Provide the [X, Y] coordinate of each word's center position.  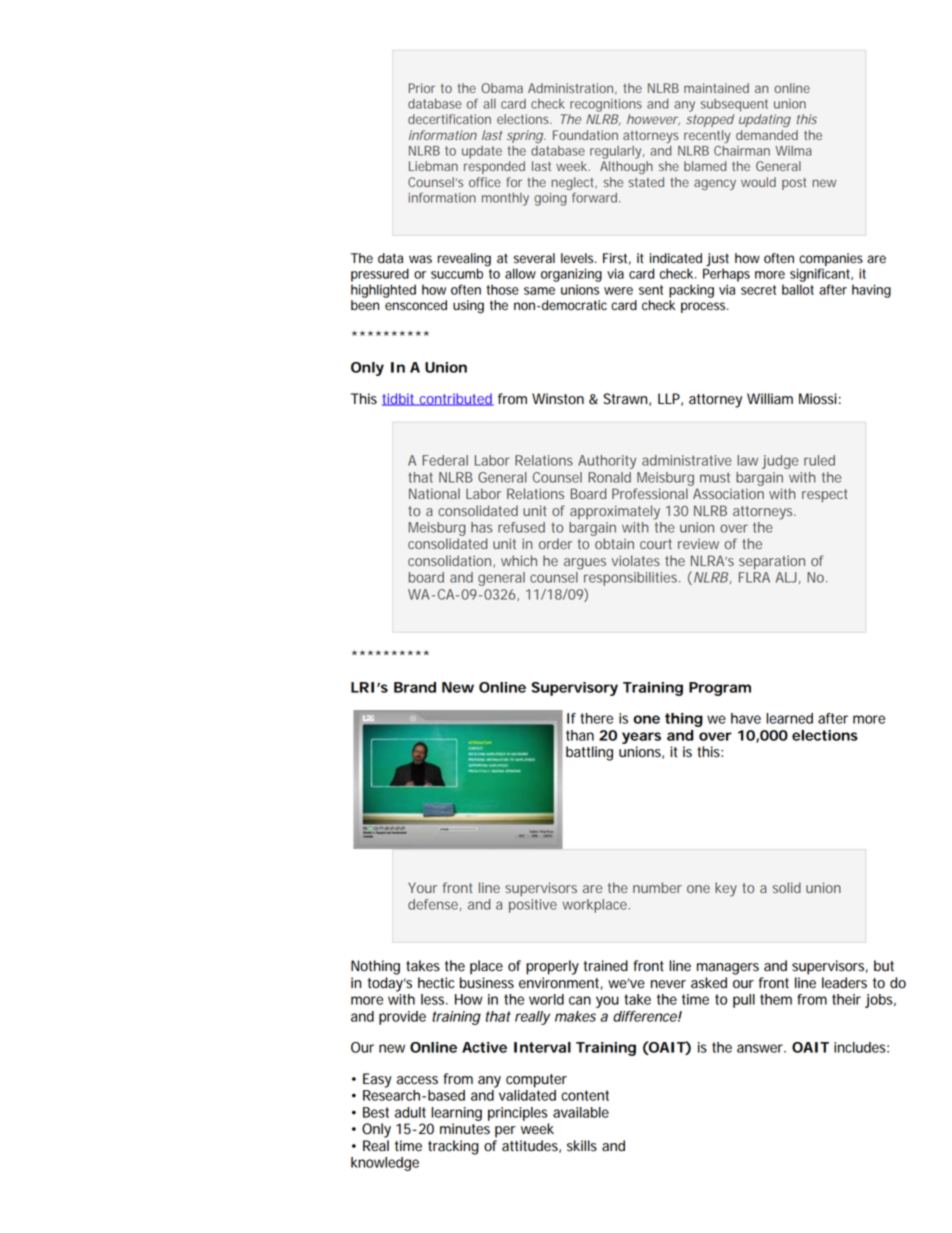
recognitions [606, 105]
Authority [607, 462]
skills [582, 1146]
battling [589, 753]
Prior [422, 88]
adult [410, 1112]
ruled [819, 460]
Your [422, 887]
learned [789, 718]
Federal [445, 460]
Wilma [793, 151]
